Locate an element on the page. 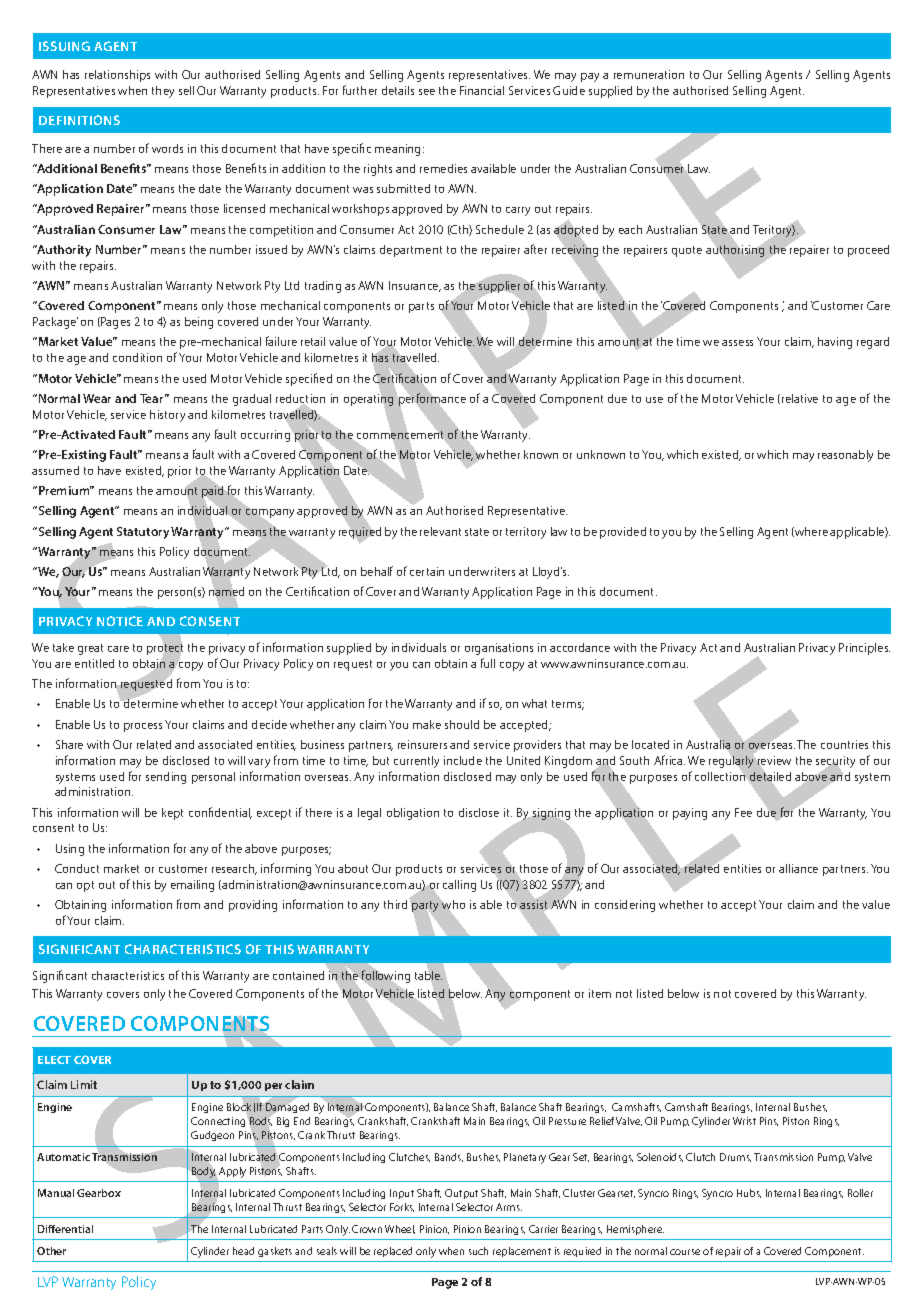  they is located at coordinates (163, 92).
